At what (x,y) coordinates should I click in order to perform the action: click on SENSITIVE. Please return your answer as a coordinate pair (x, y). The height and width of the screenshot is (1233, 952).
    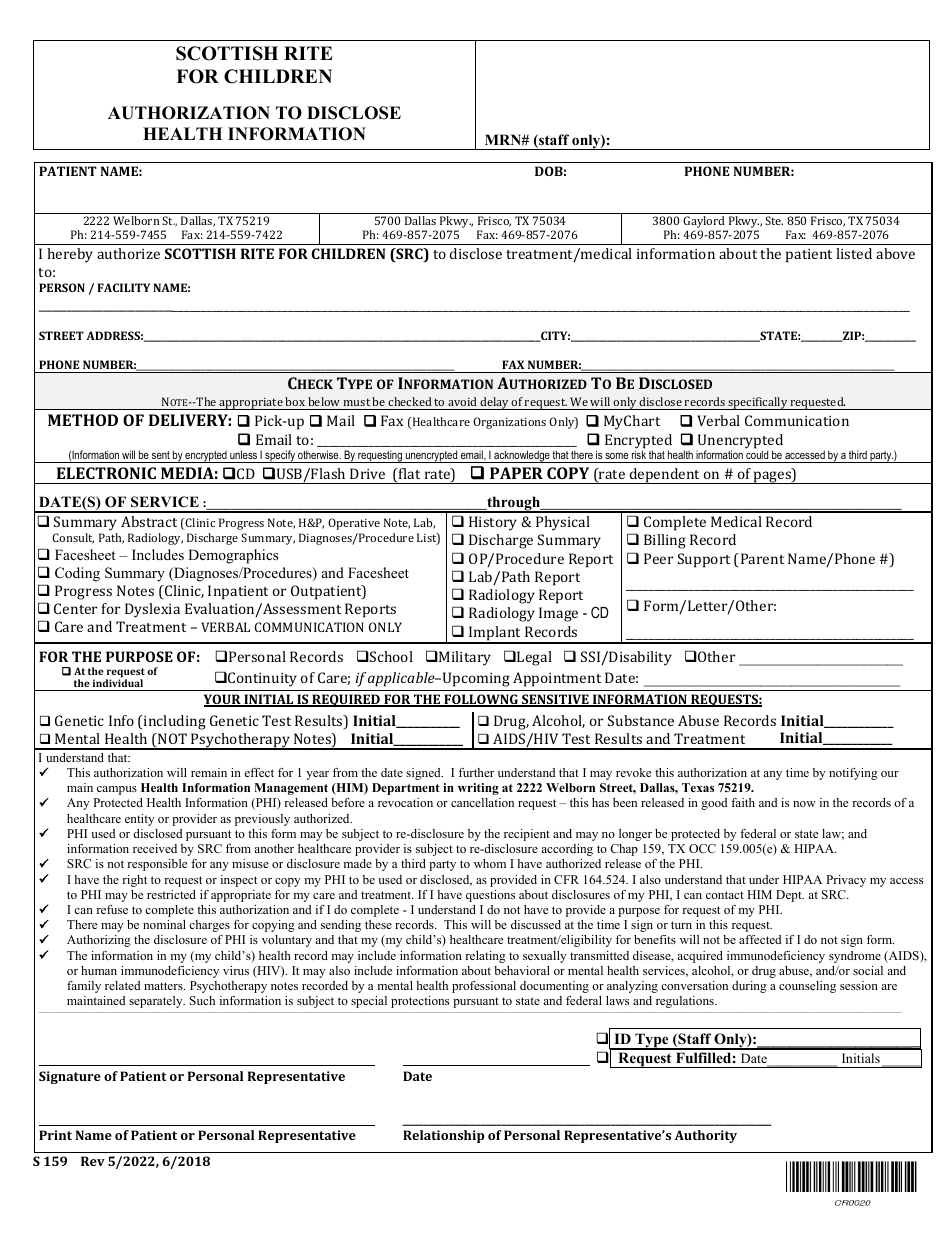
    Looking at the image, I should click on (555, 700).
